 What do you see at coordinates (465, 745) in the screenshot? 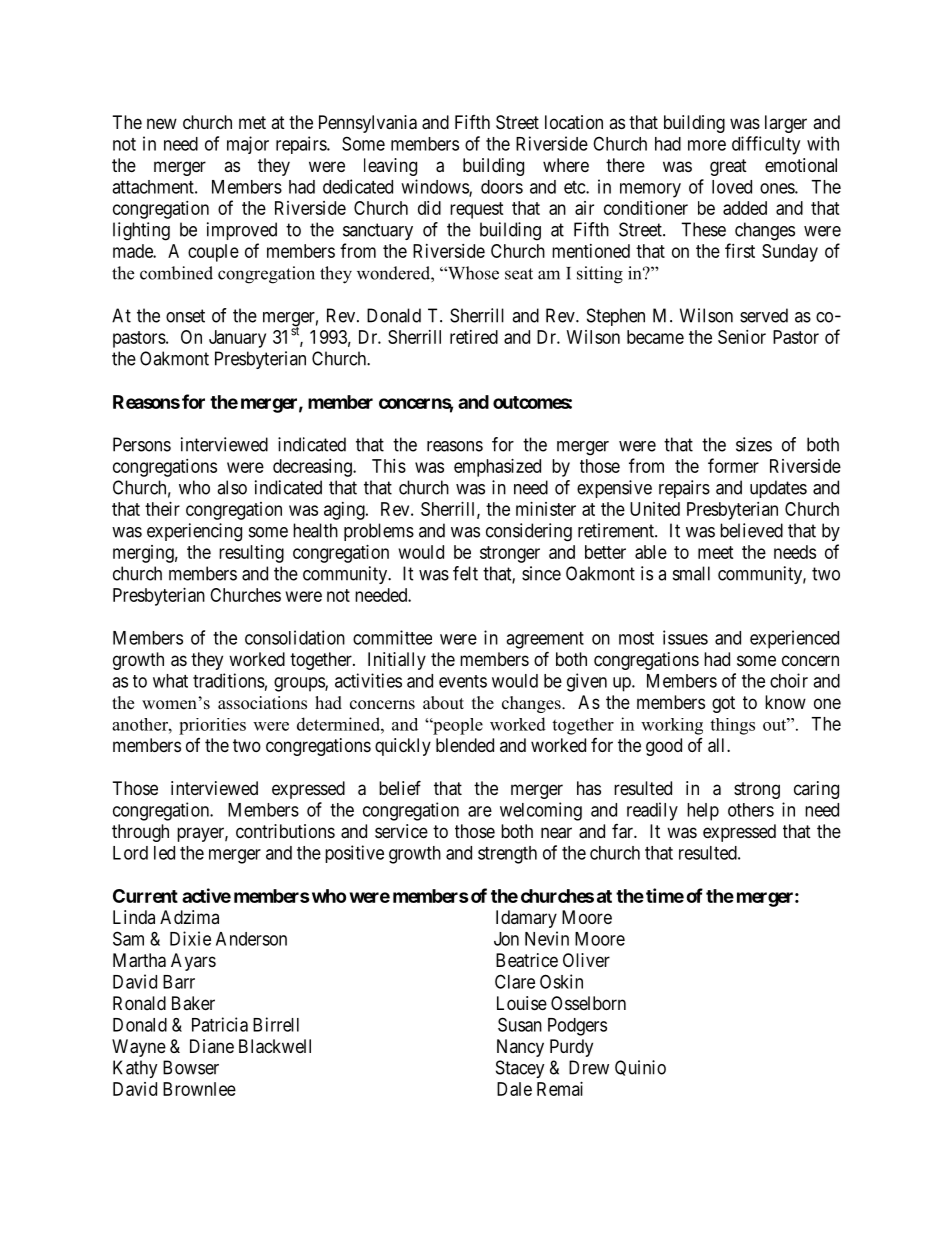
I see `blended` at bounding box center [465, 745].
